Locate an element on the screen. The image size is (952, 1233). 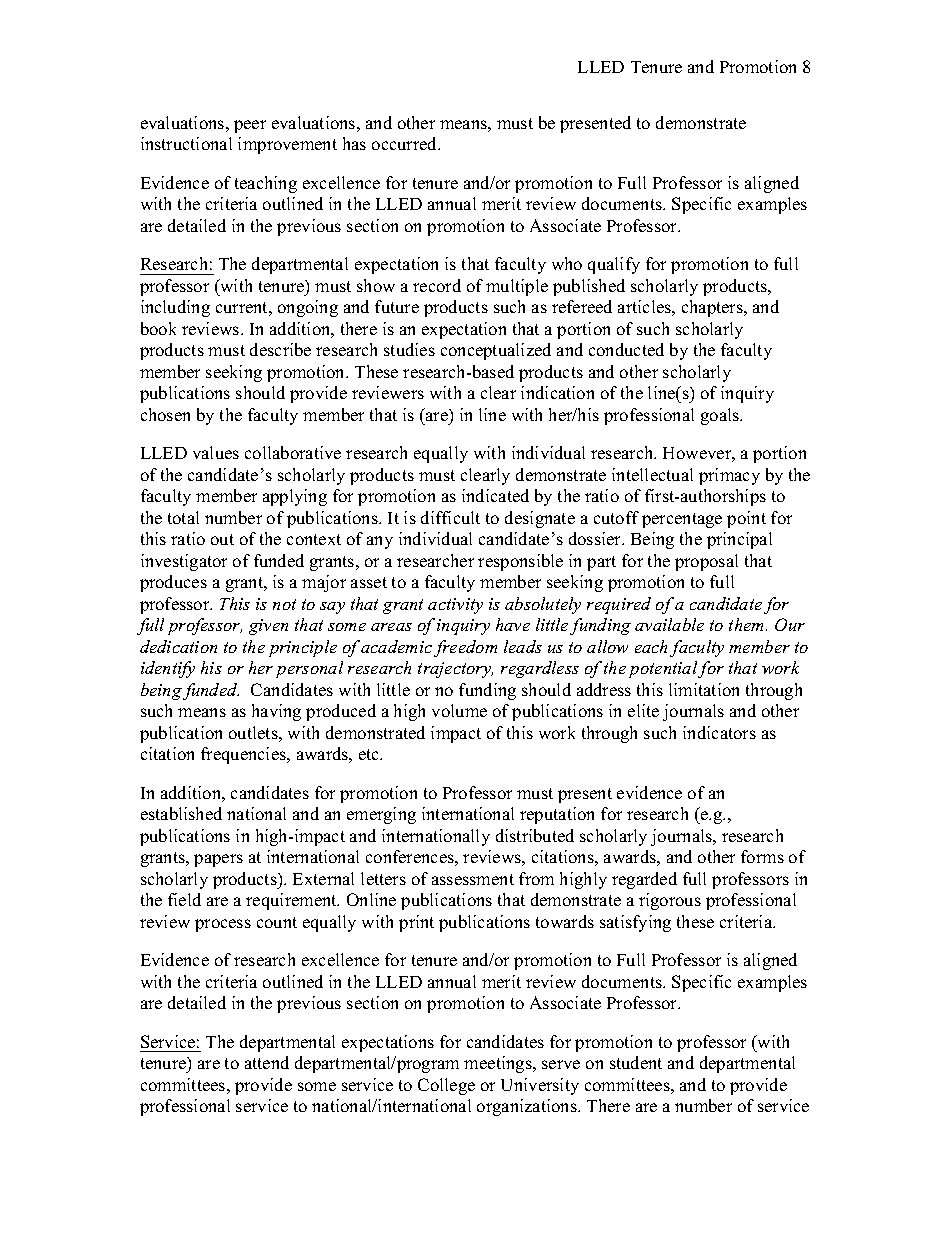
occurred is located at coordinates (406, 143).
